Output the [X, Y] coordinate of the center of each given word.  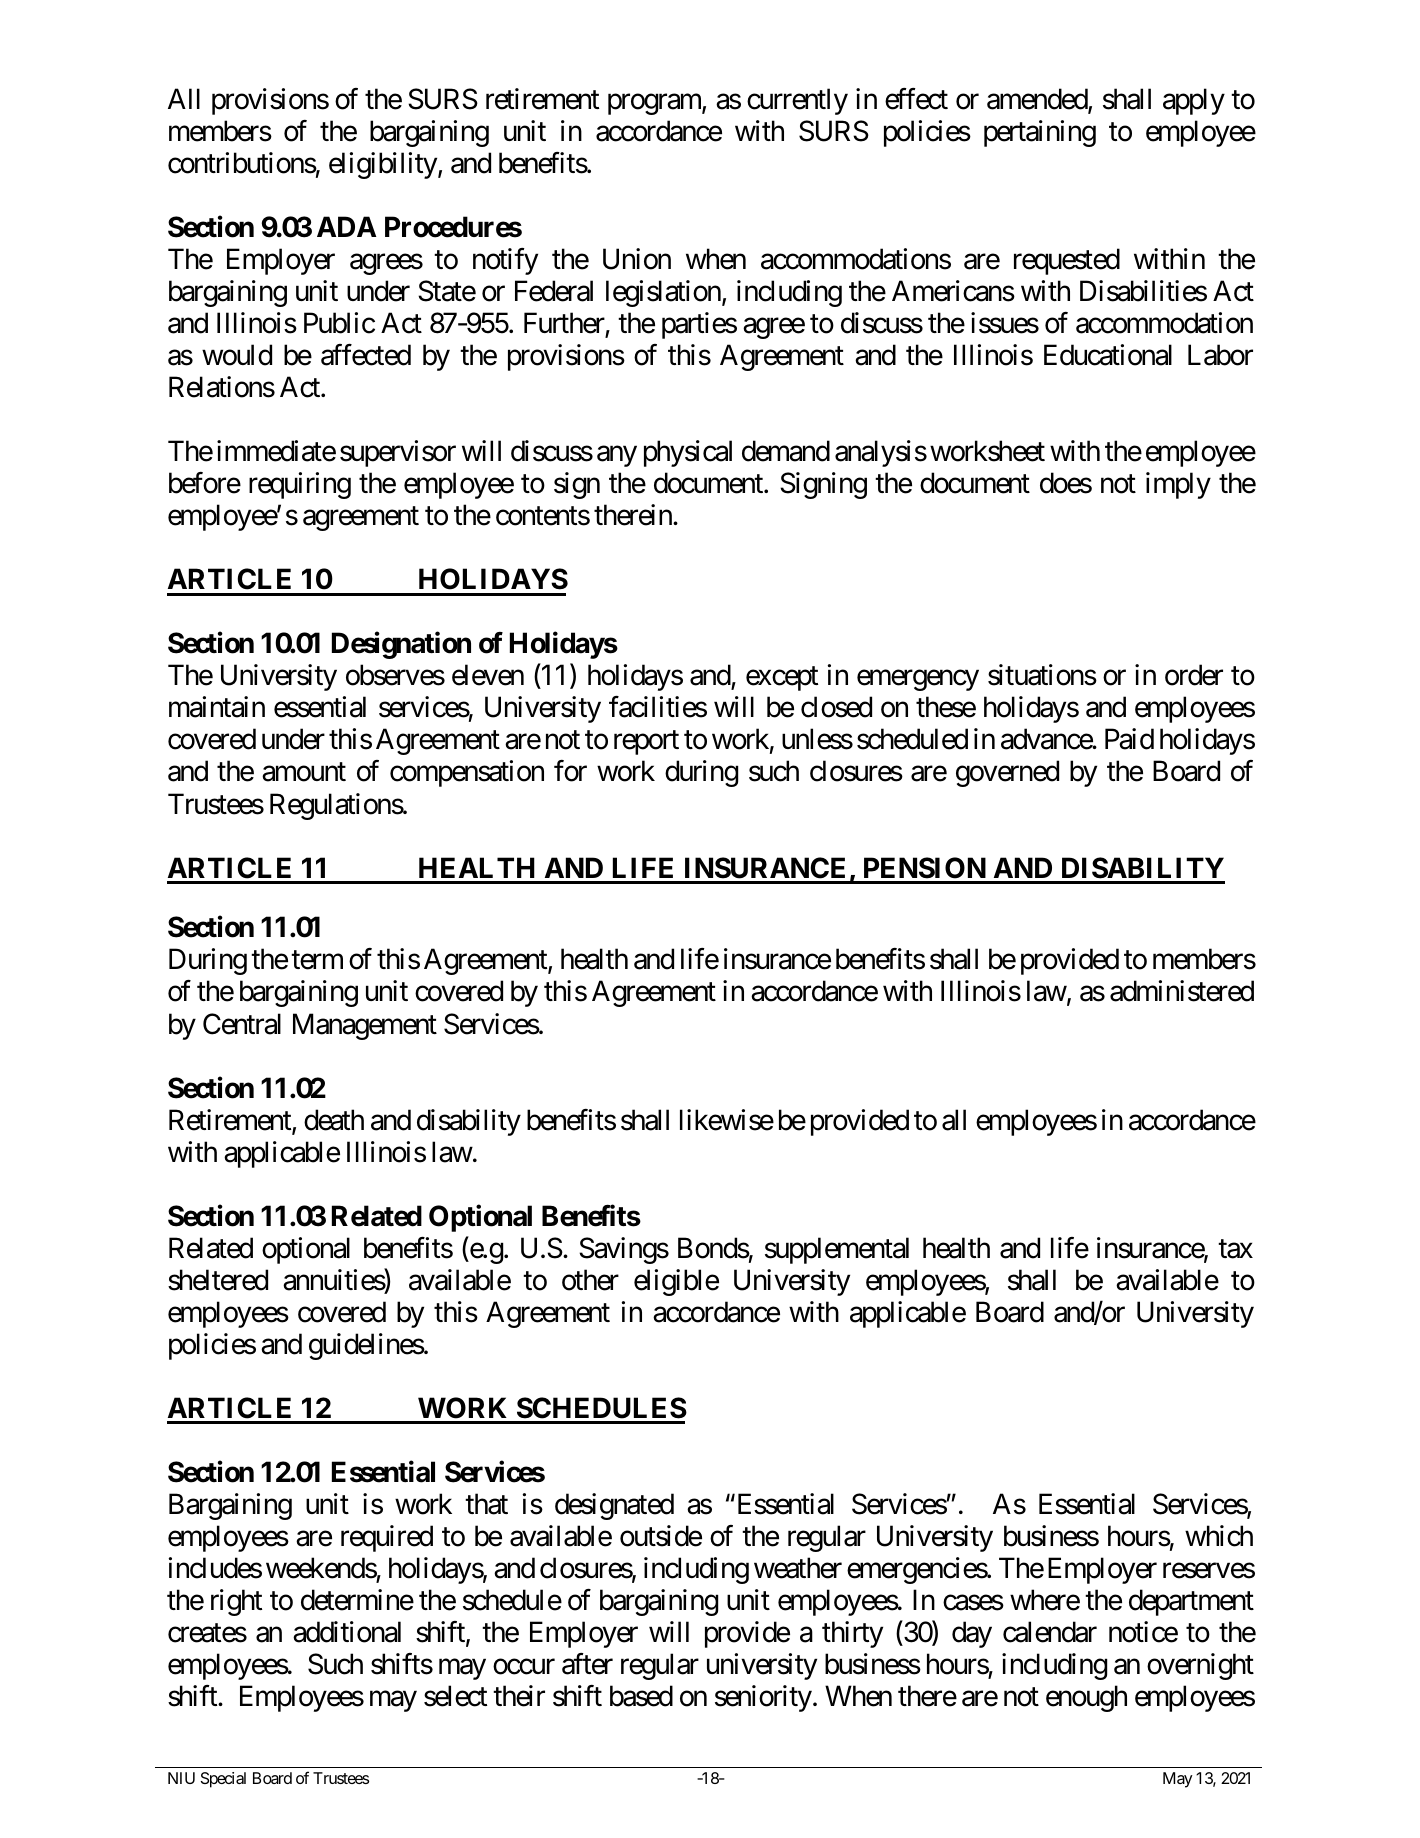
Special [223, 1780]
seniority [763, 1698]
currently [797, 101]
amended [1038, 100]
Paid [1129, 739]
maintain [217, 707]
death [334, 1120]
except [782, 679]
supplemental [837, 1250]
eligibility [383, 165]
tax [1235, 1249]
